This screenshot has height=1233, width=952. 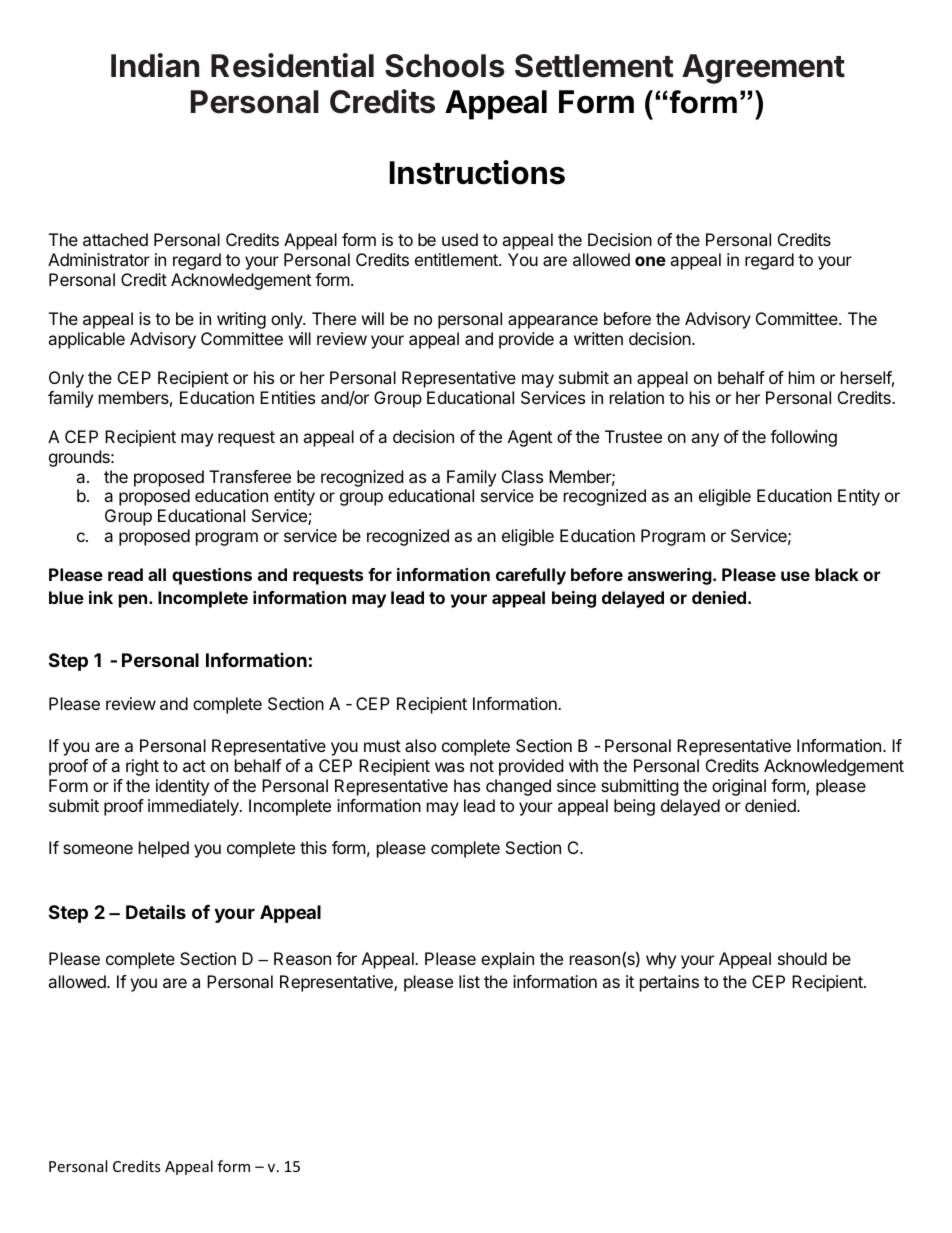 I want to click on Indian, so click(x=155, y=65).
